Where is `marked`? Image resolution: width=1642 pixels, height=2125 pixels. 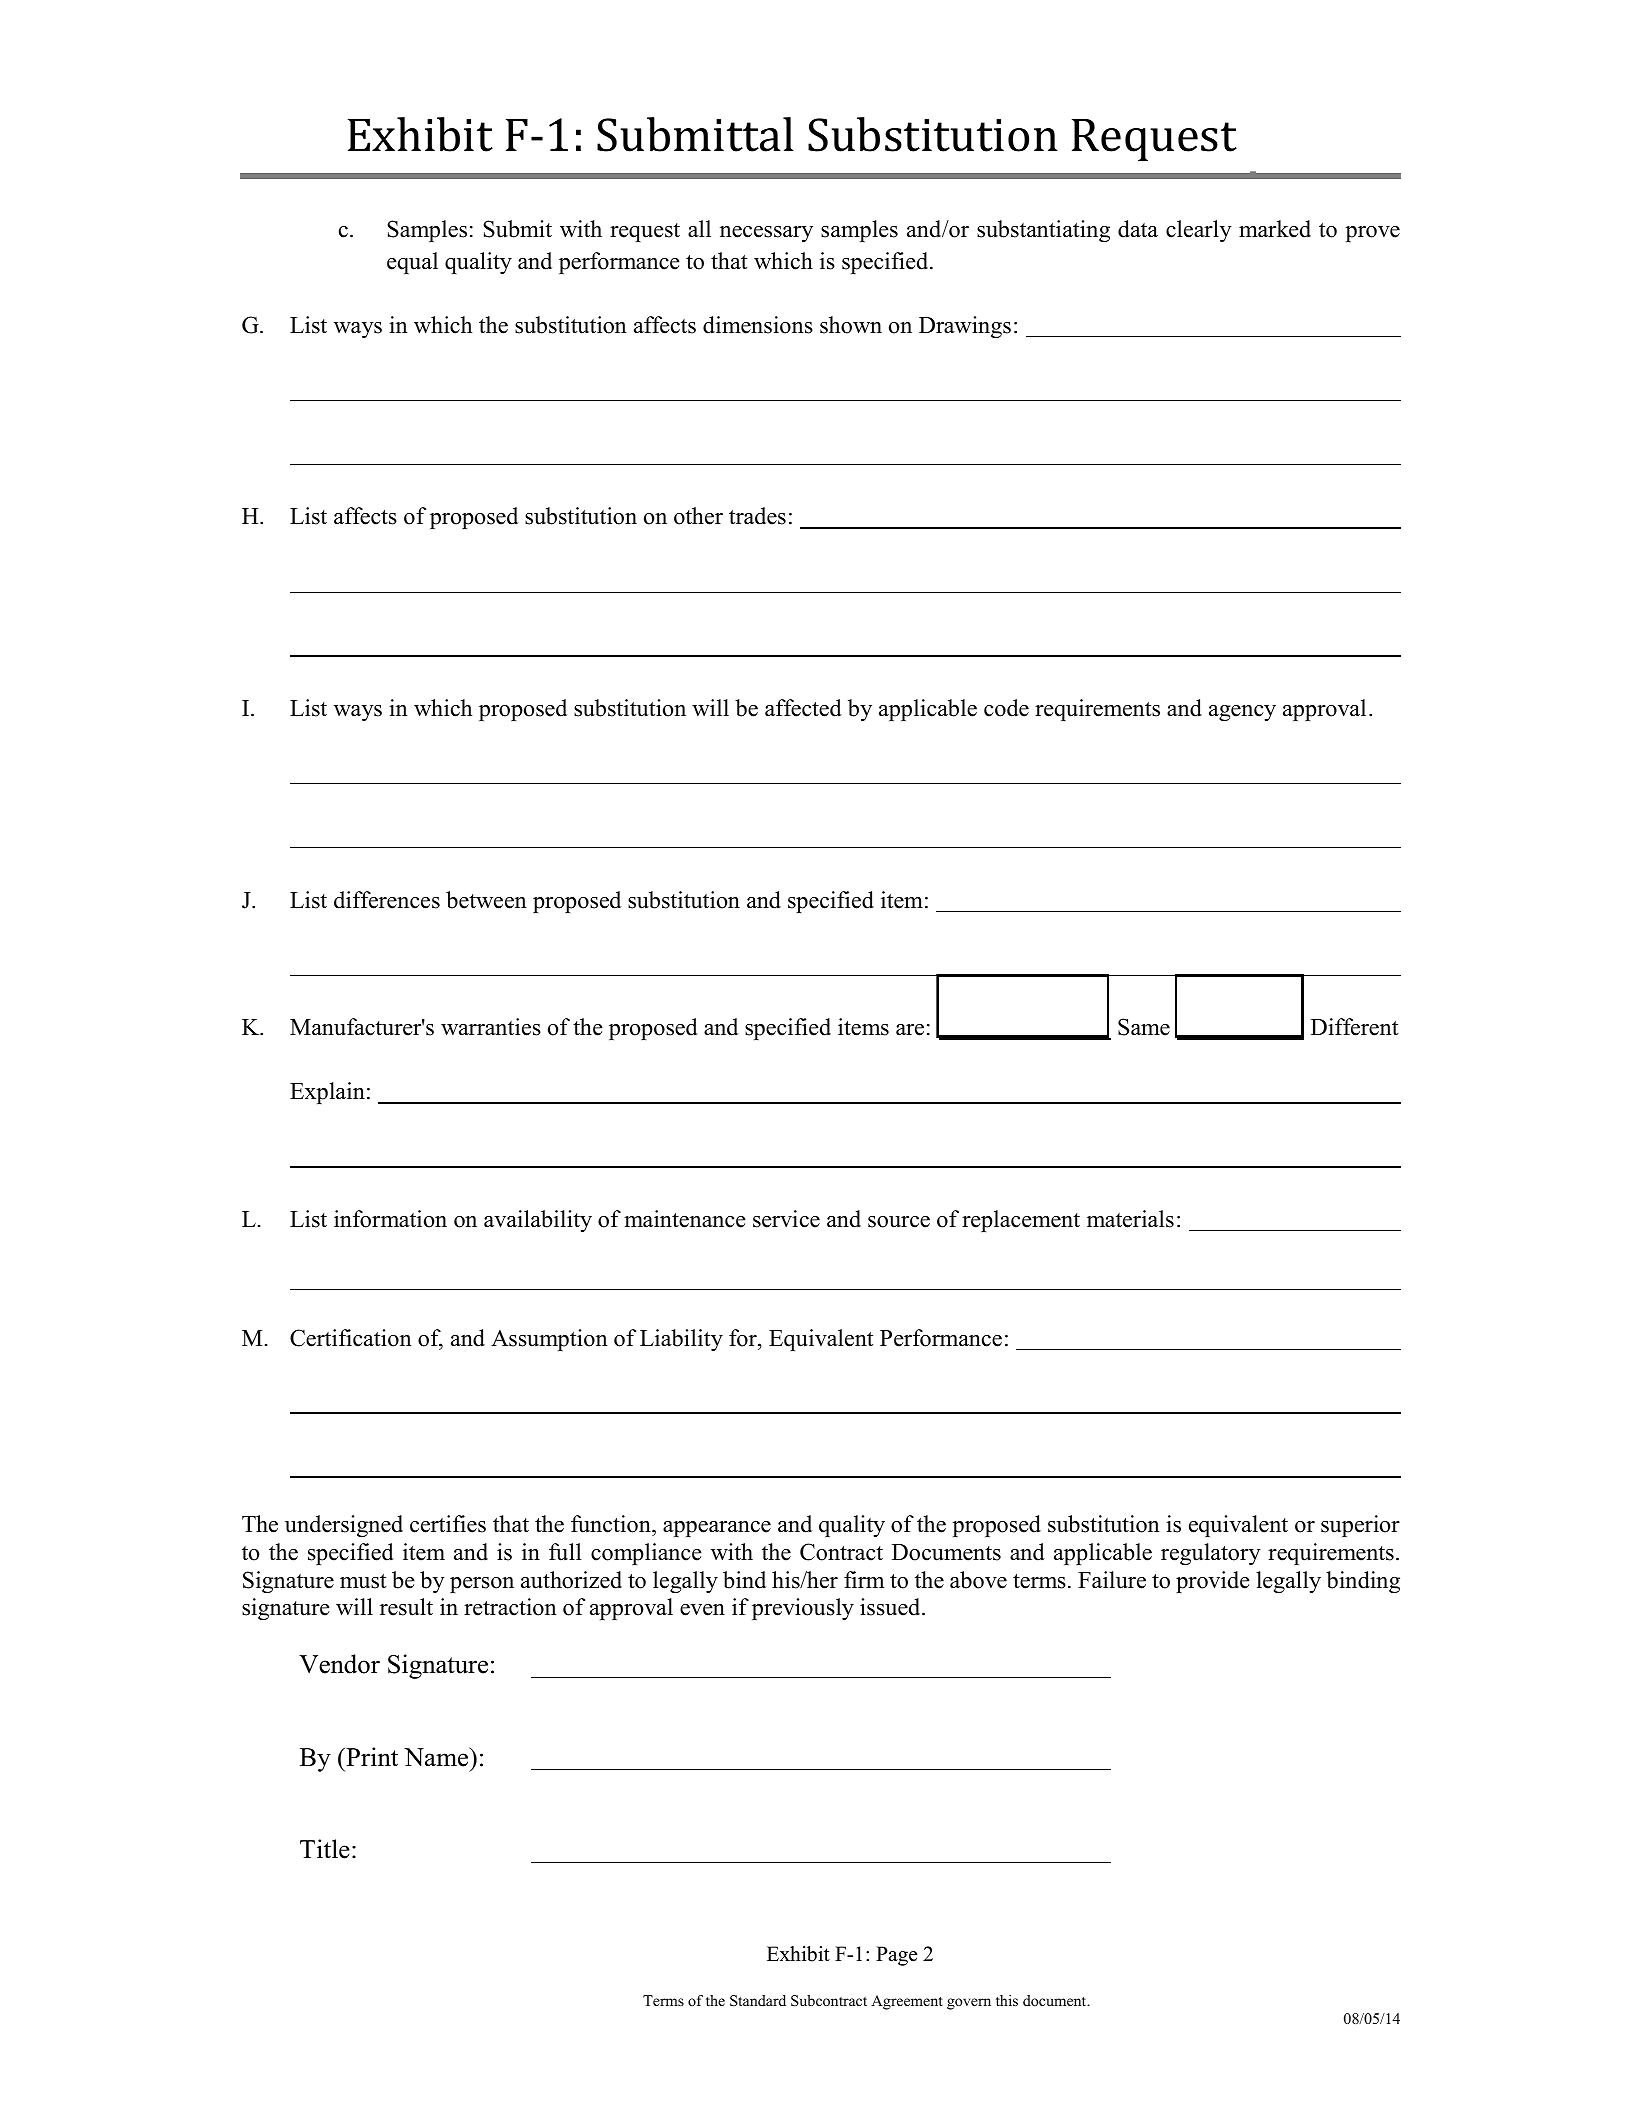 marked is located at coordinates (1275, 229).
